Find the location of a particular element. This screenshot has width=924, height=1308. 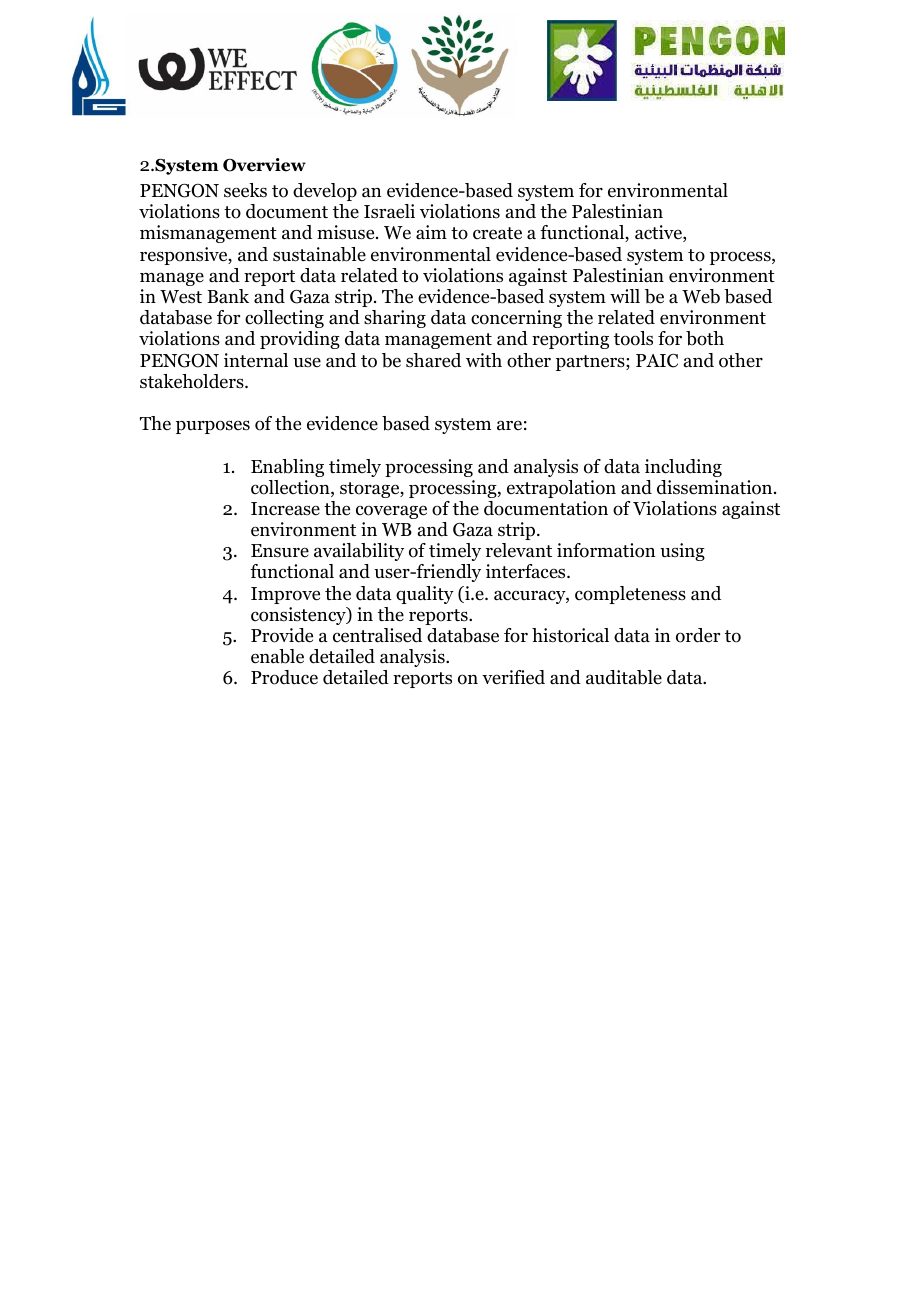

Israeli is located at coordinates (389, 211).
